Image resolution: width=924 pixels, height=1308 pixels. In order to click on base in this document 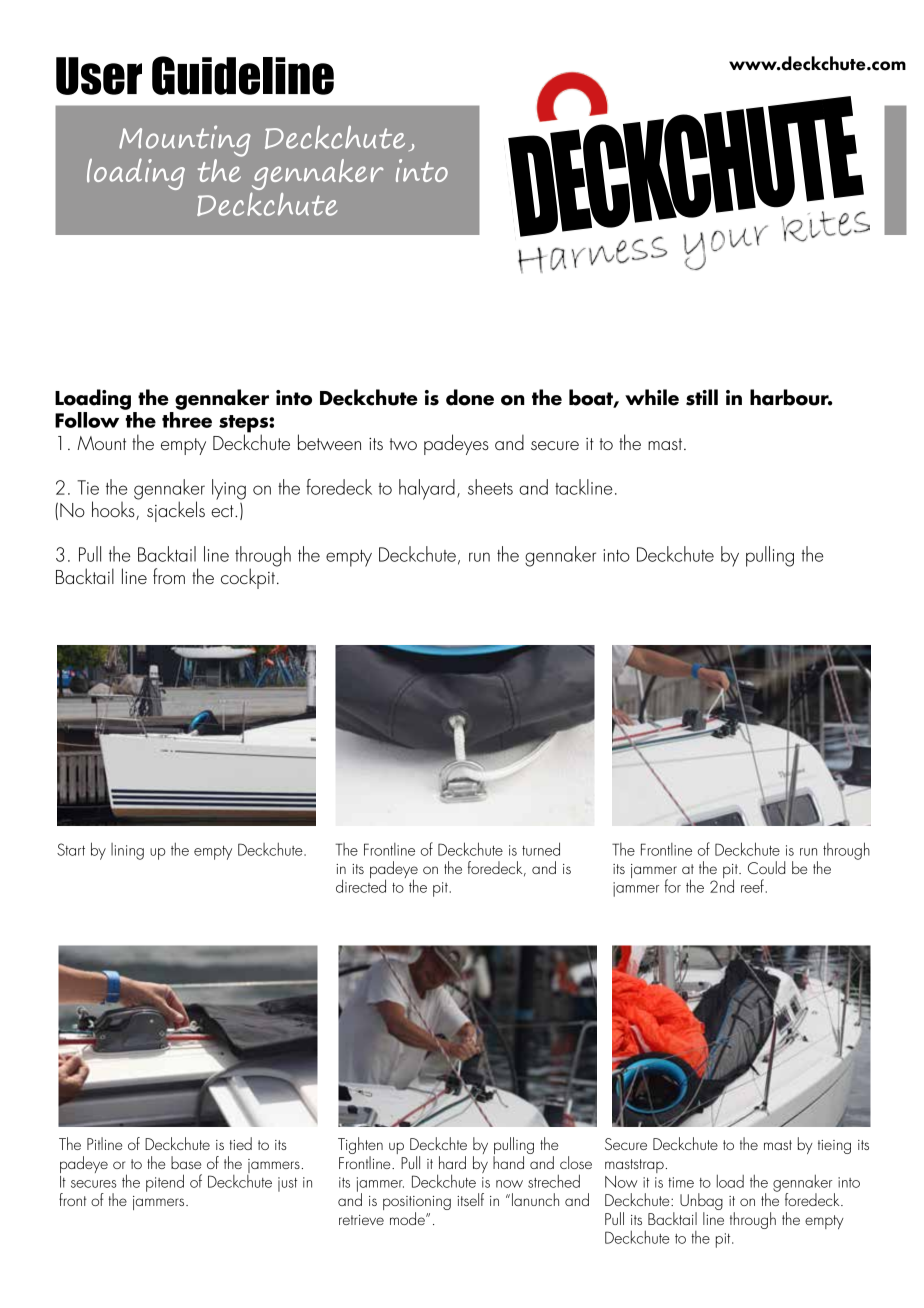, I will do `click(186, 1162)`.
